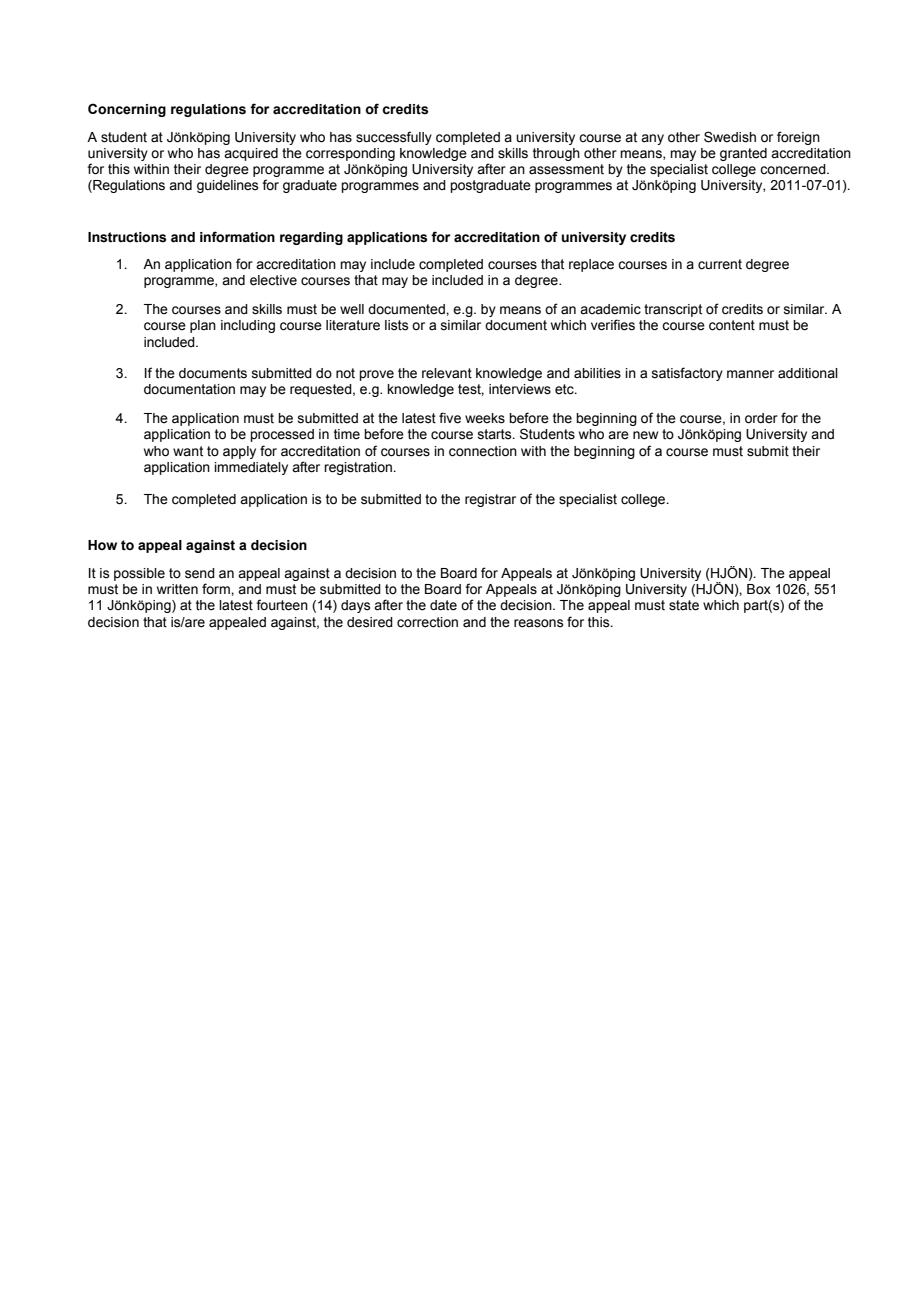  What do you see at coordinates (447, 373) in the page?
I see `relevant` at bounding box center [447, 373].
